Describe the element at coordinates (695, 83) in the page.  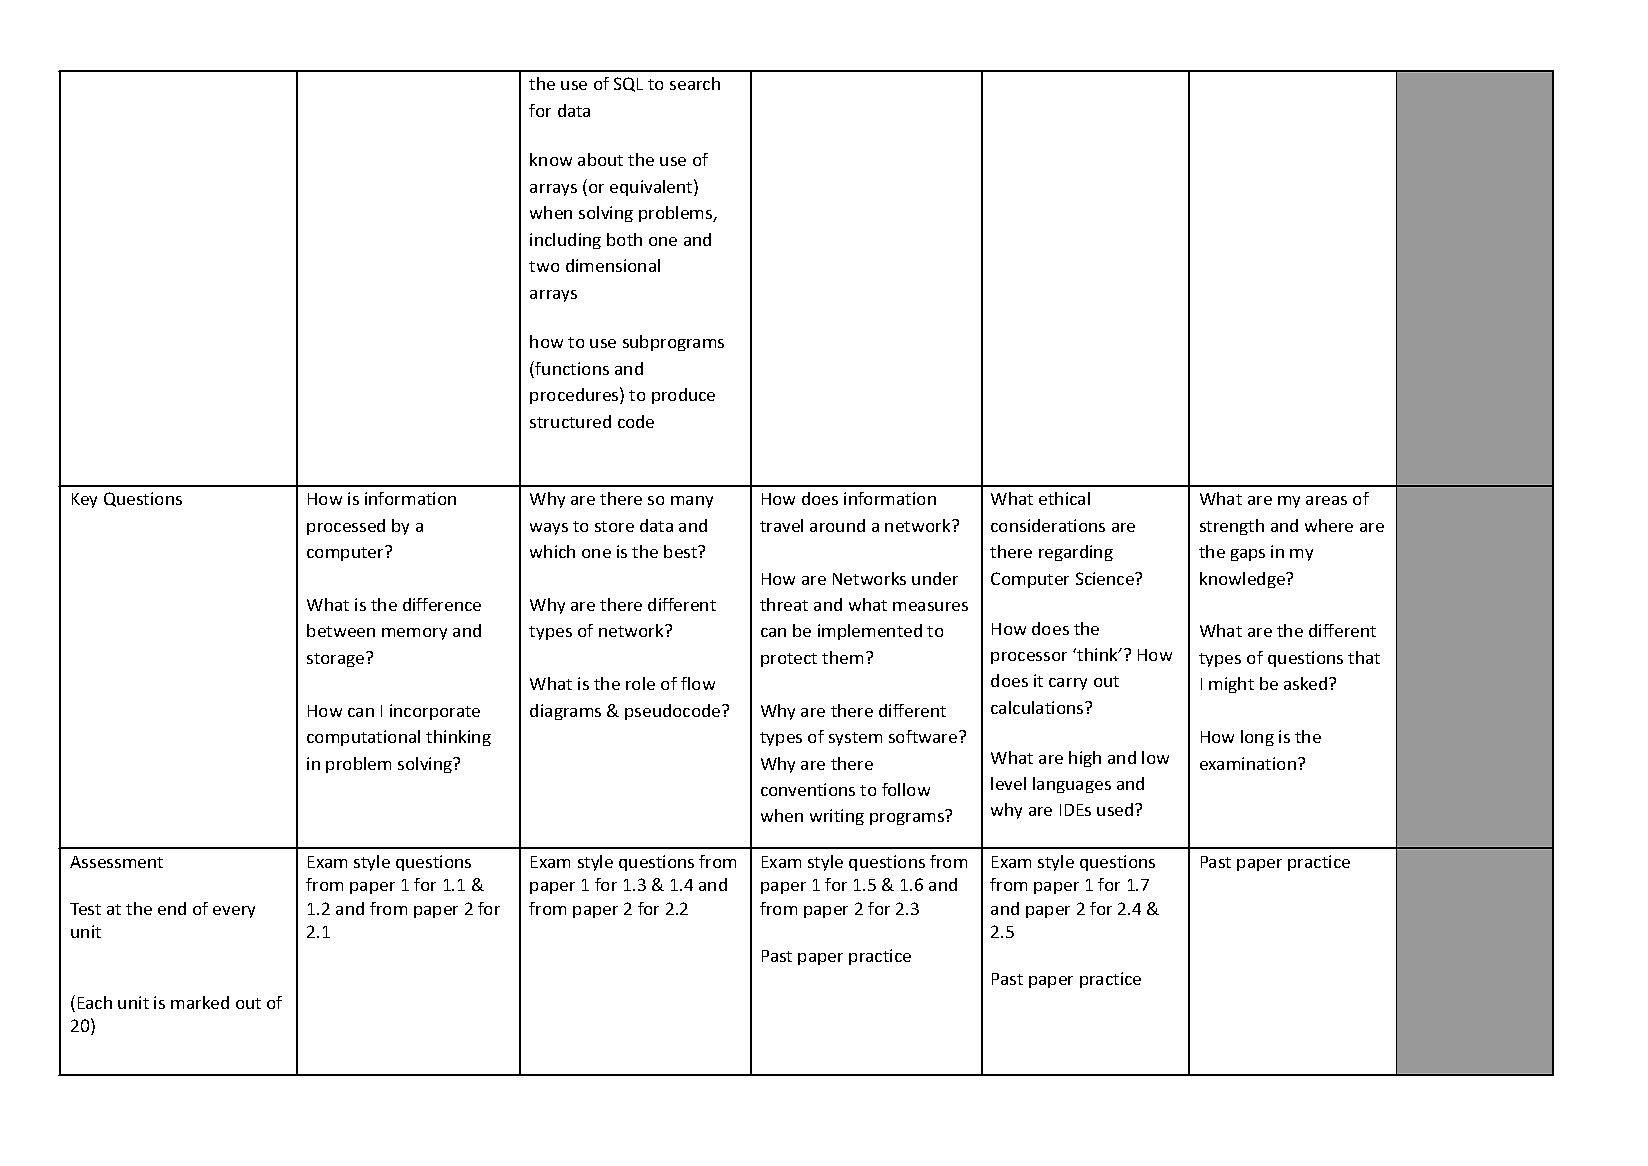
I see `search` at that location.
